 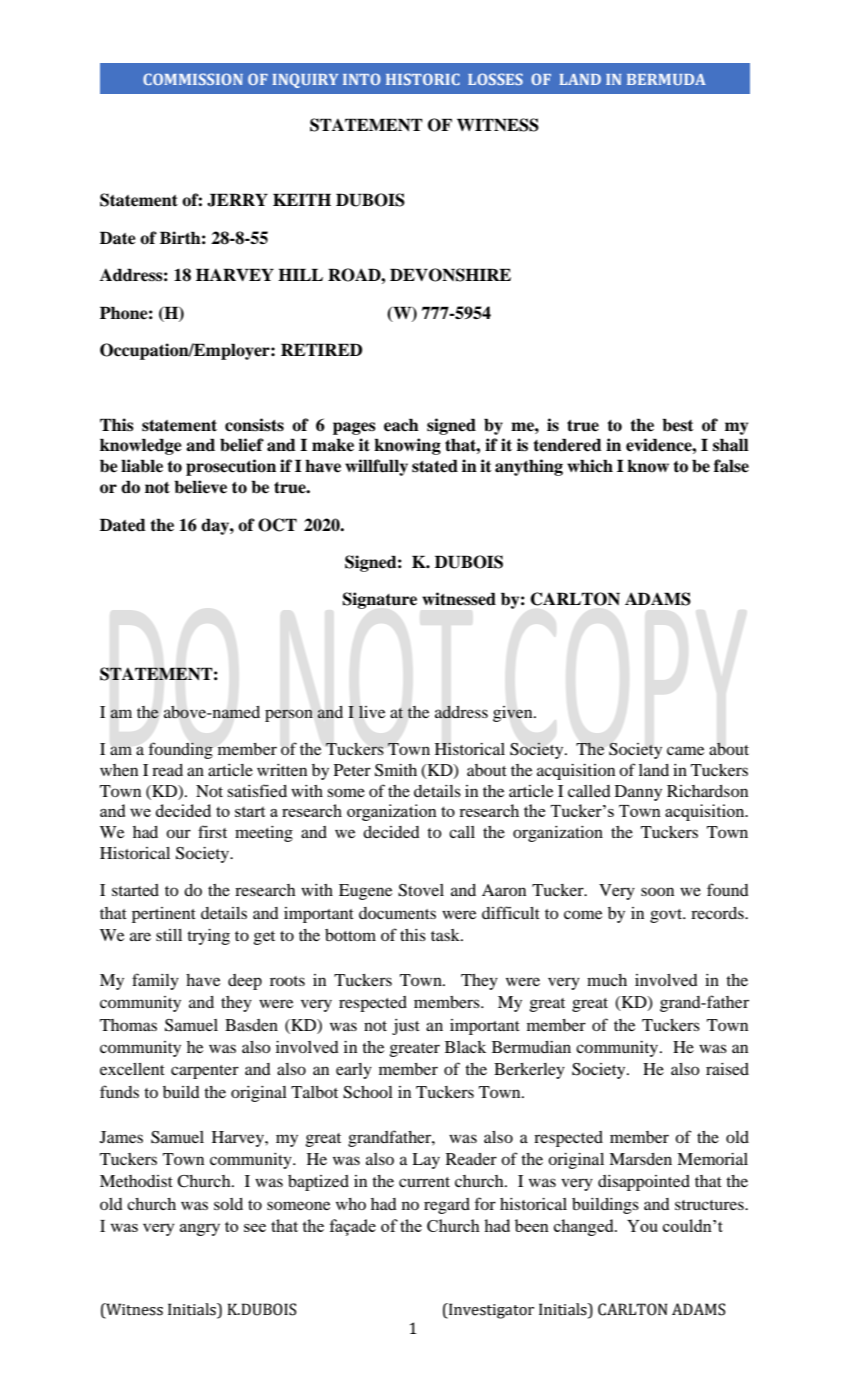 I want to click on angry, so click(x=200, y=1230).
